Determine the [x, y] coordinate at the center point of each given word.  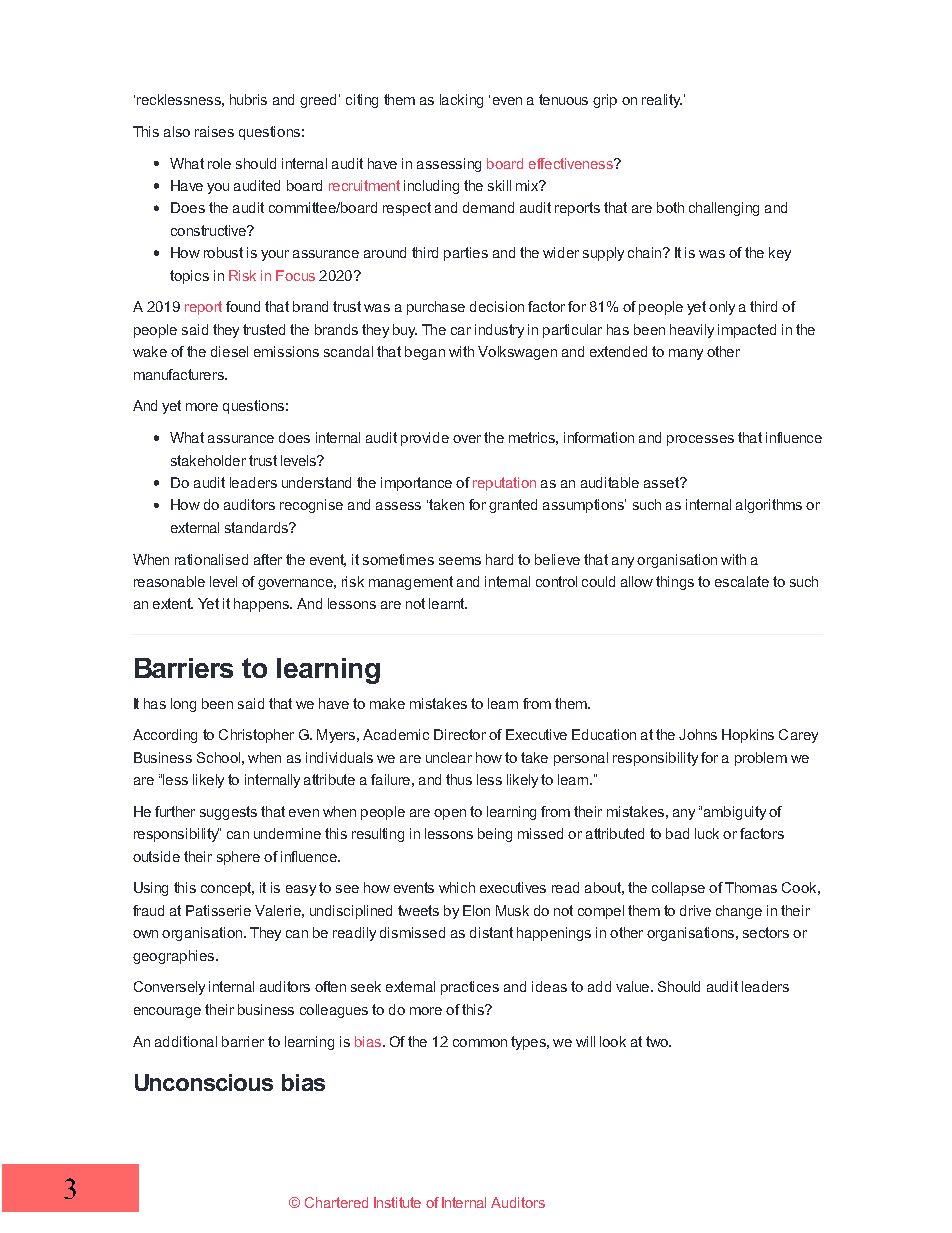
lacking [461, 101]
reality [662, 101]
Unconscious [204, 1082]
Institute [397, 1202]
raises [214, 131]
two [658, 1041]
